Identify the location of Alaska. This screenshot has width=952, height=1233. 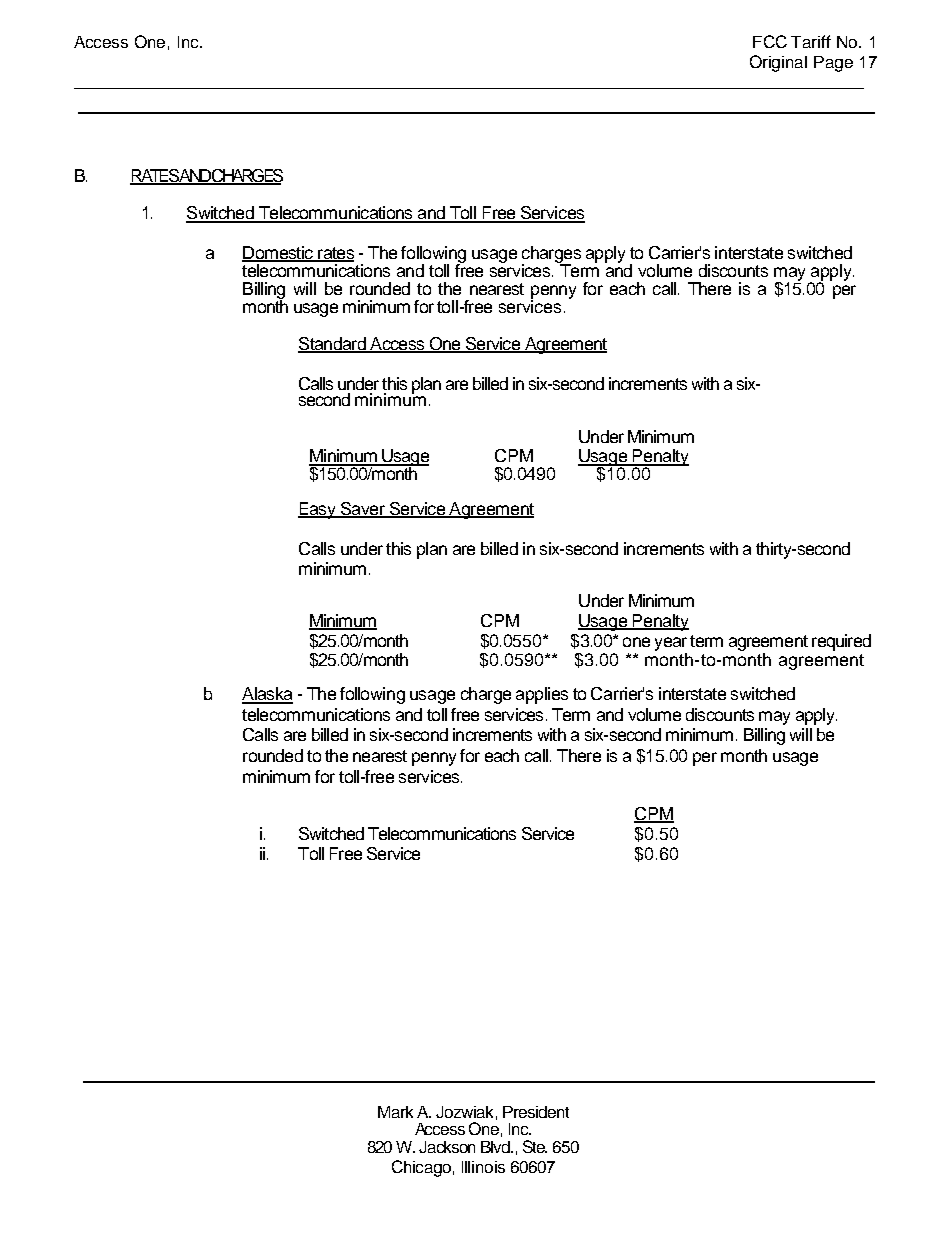
(267, 695).
